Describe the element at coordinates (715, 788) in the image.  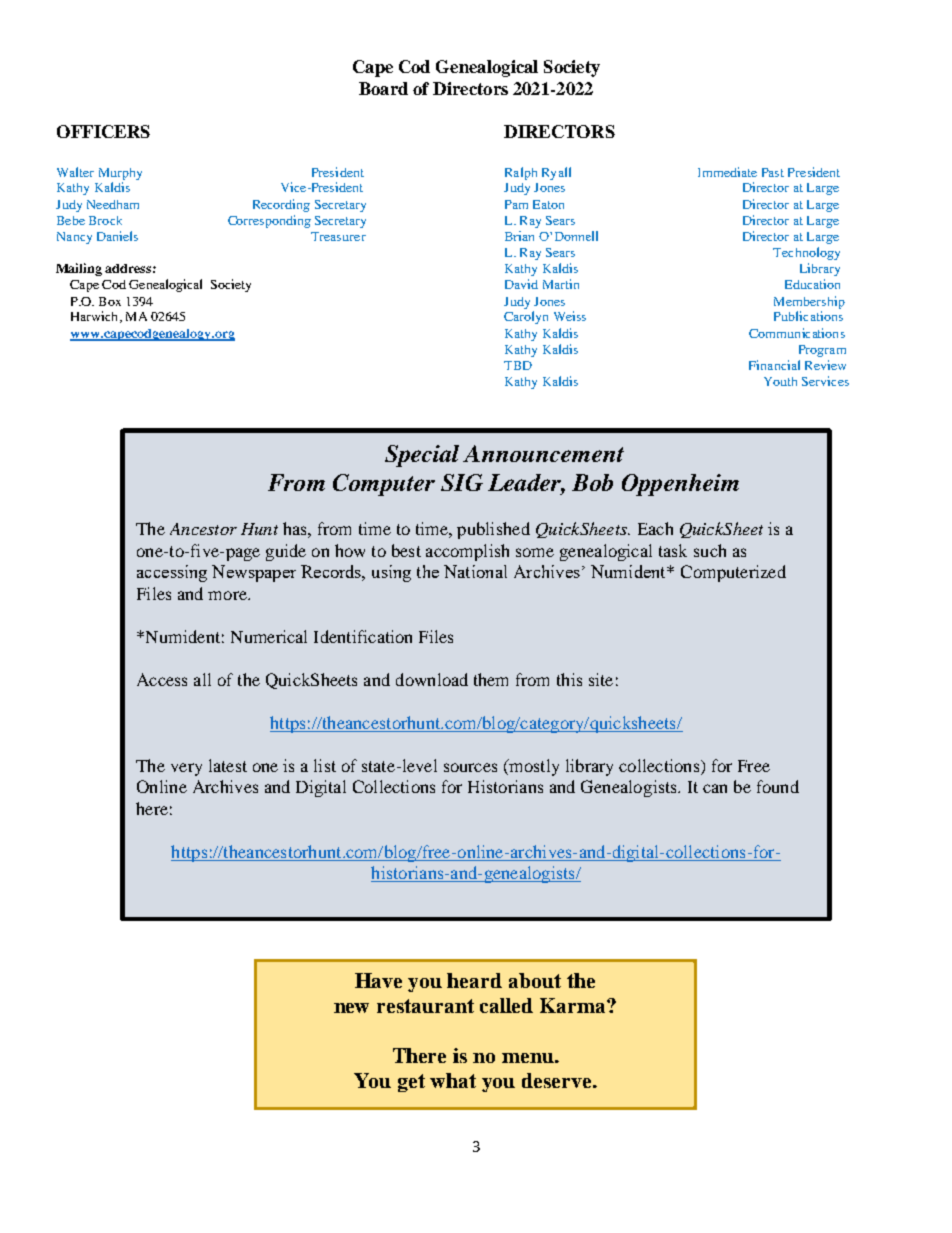
I see `can` at that location.
